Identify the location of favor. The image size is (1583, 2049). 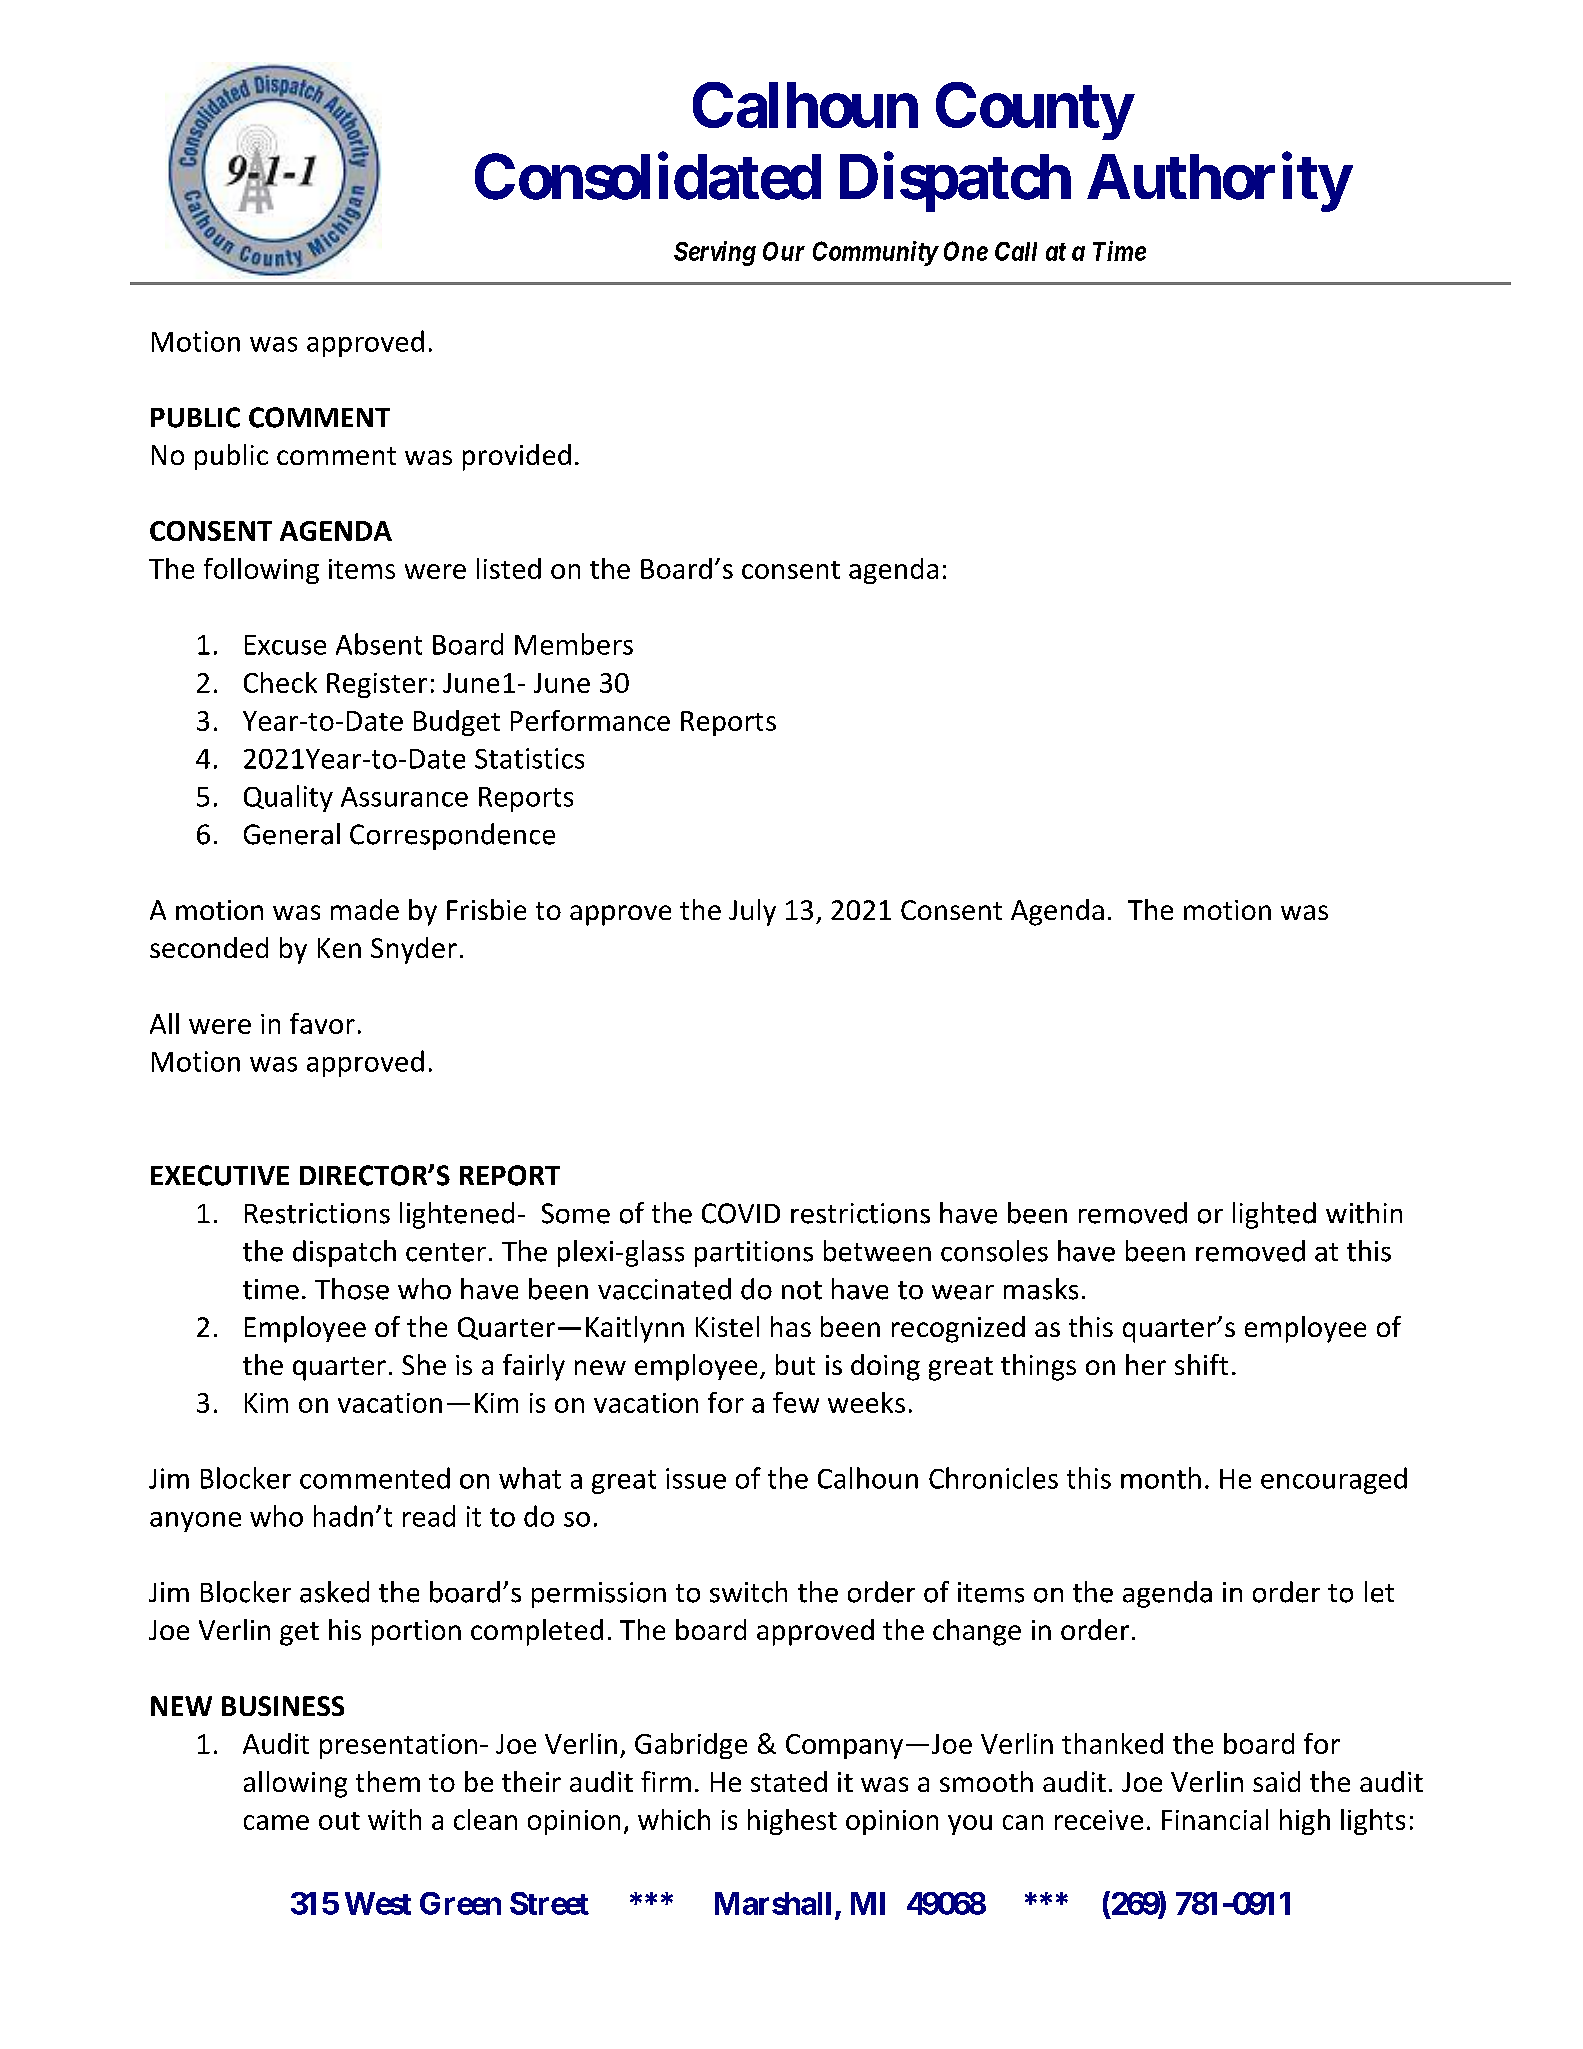
(322, 1023).
